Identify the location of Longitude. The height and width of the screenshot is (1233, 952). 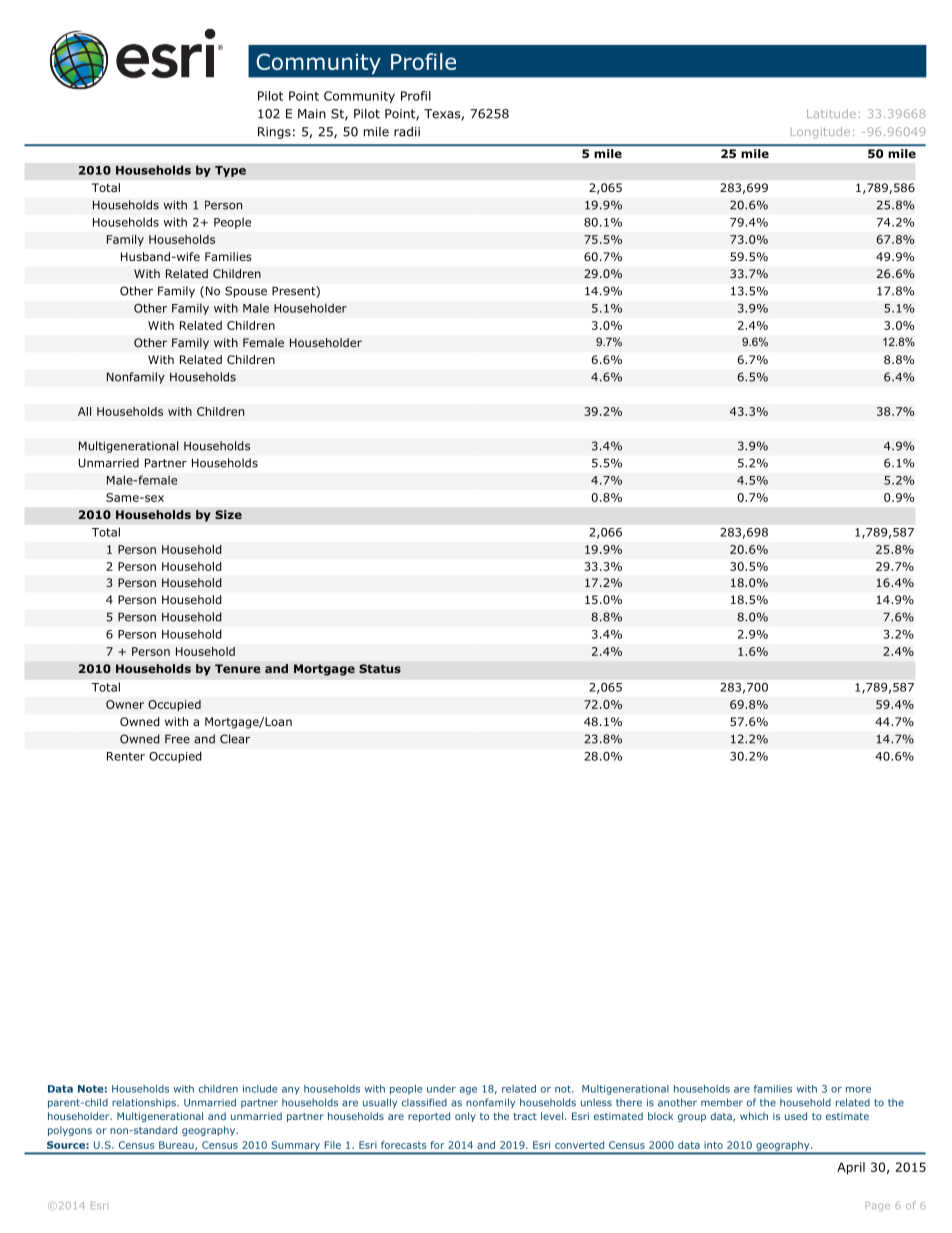
(820, 133).
